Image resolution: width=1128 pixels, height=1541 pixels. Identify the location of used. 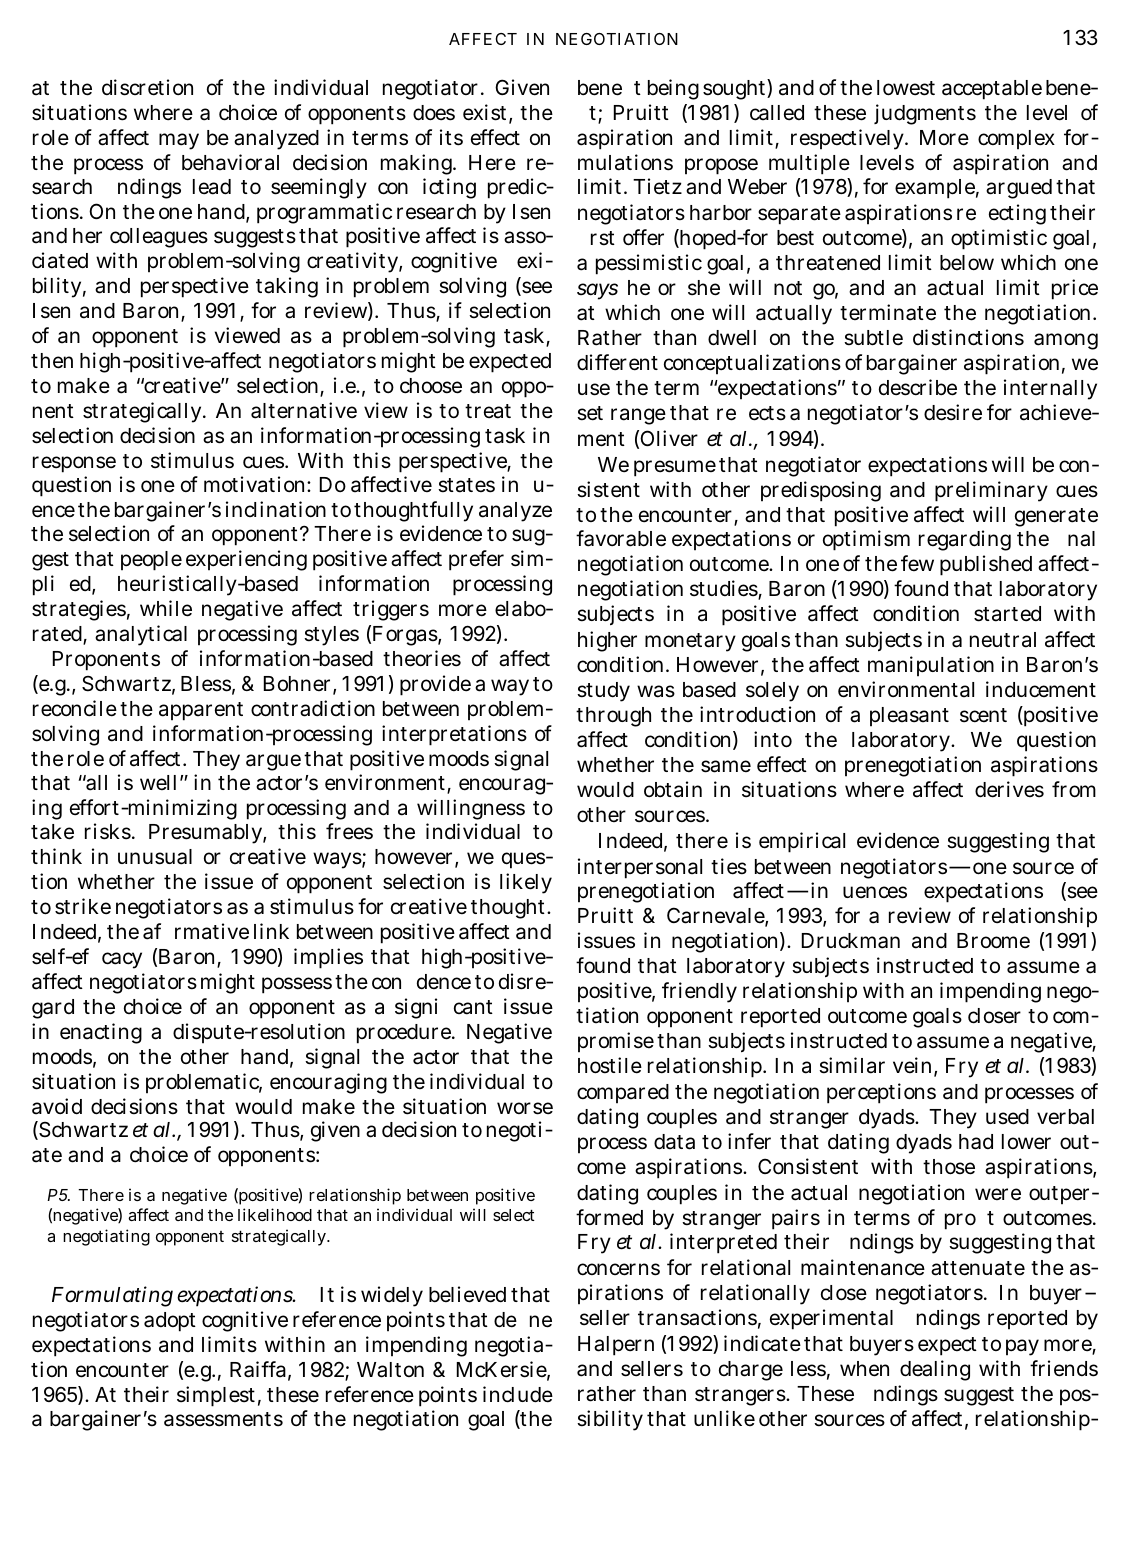
(1007, 1117).
